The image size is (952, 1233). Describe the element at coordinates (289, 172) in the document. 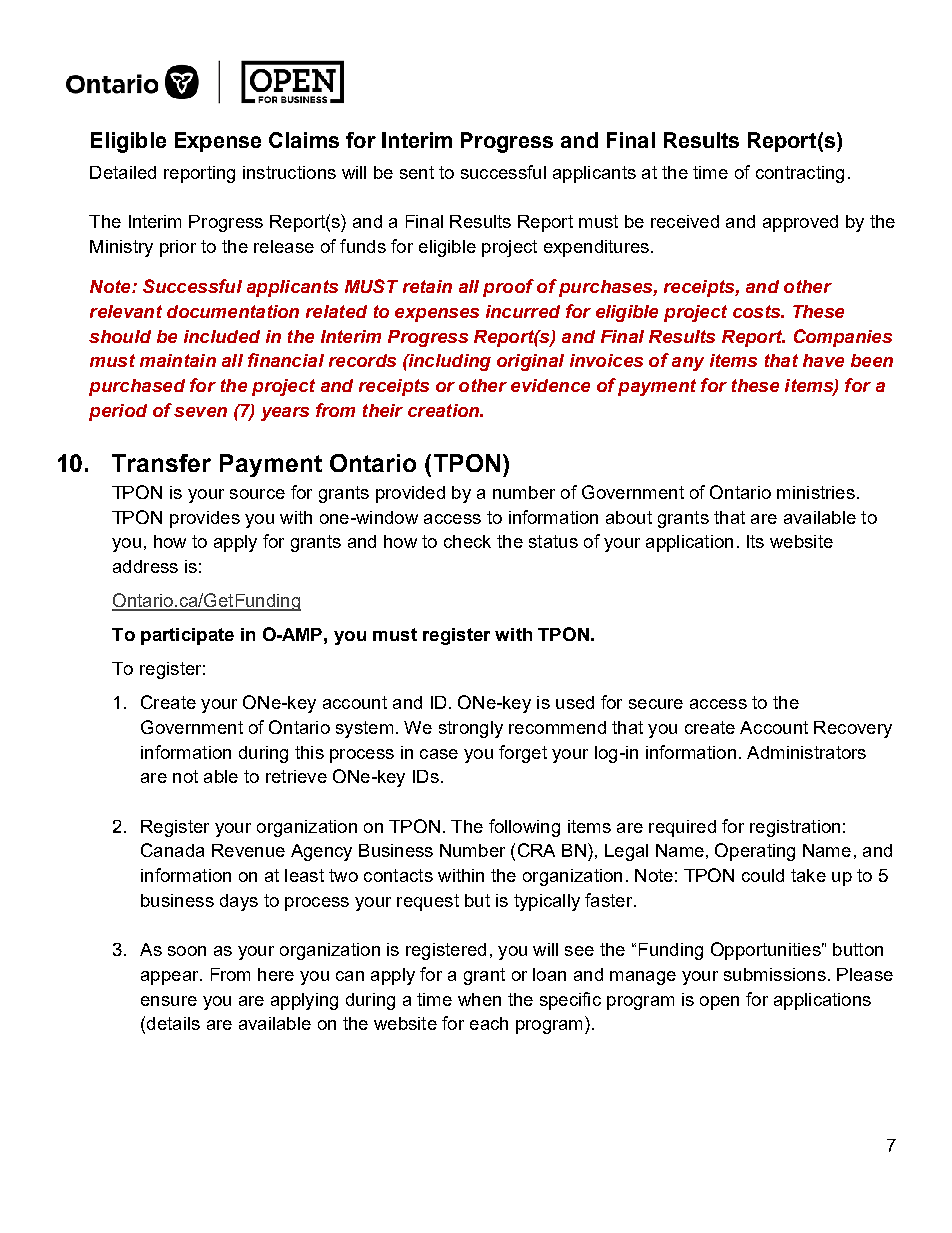

I see `instructions` at that location.
